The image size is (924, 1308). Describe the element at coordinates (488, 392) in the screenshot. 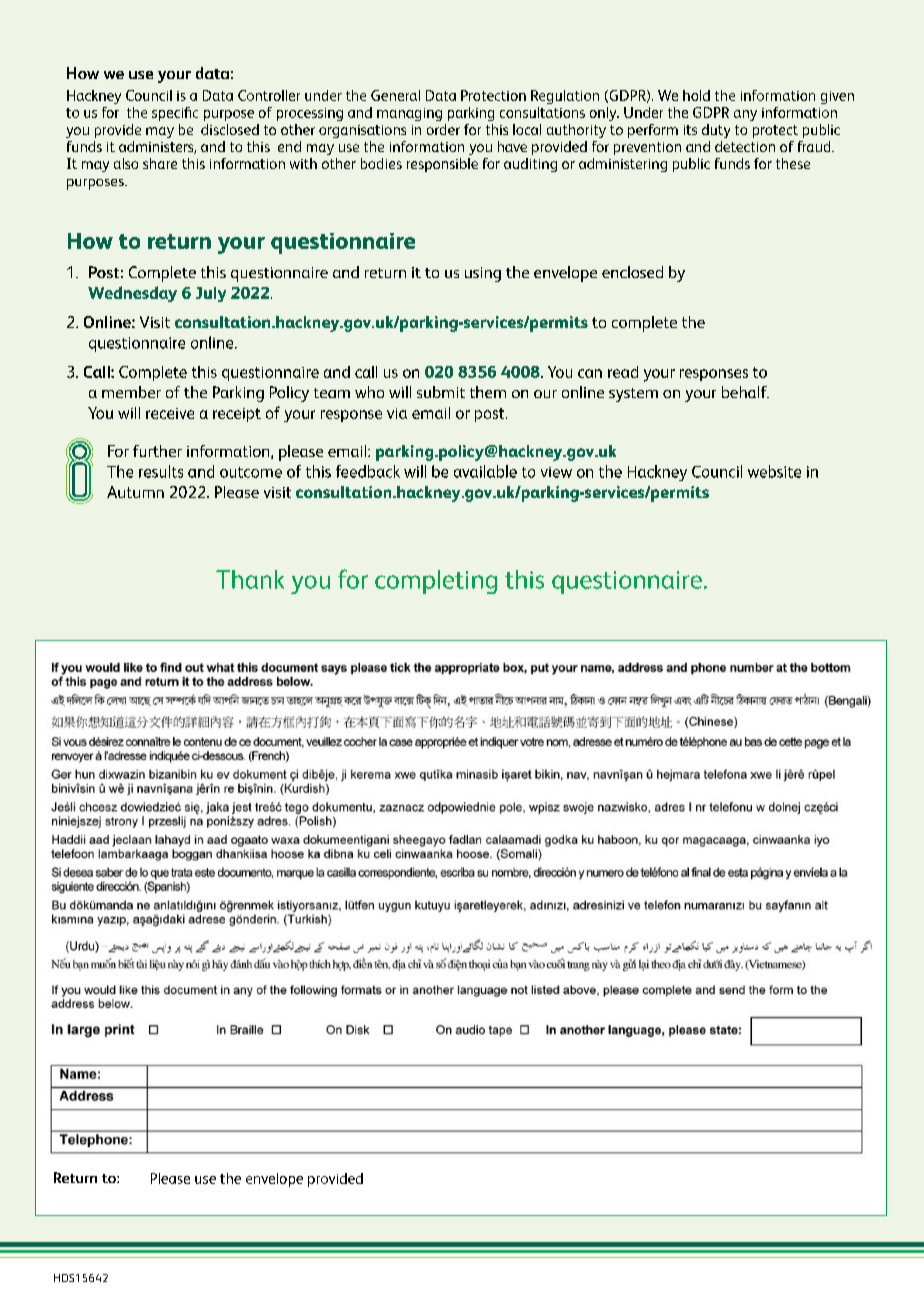

I see `them` at that location.
